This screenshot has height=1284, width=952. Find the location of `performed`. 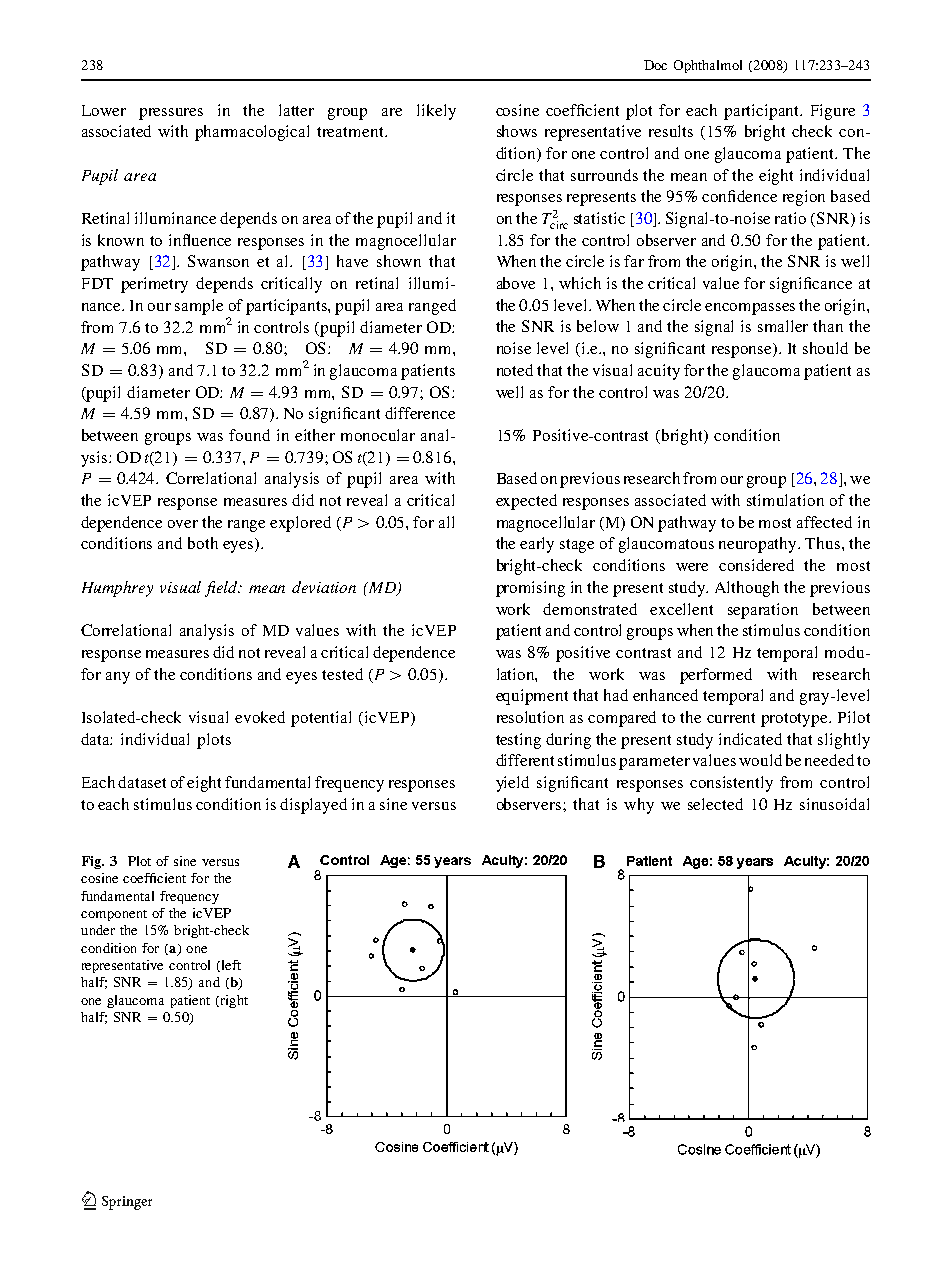

performed is located at coordinates (716, 676).
